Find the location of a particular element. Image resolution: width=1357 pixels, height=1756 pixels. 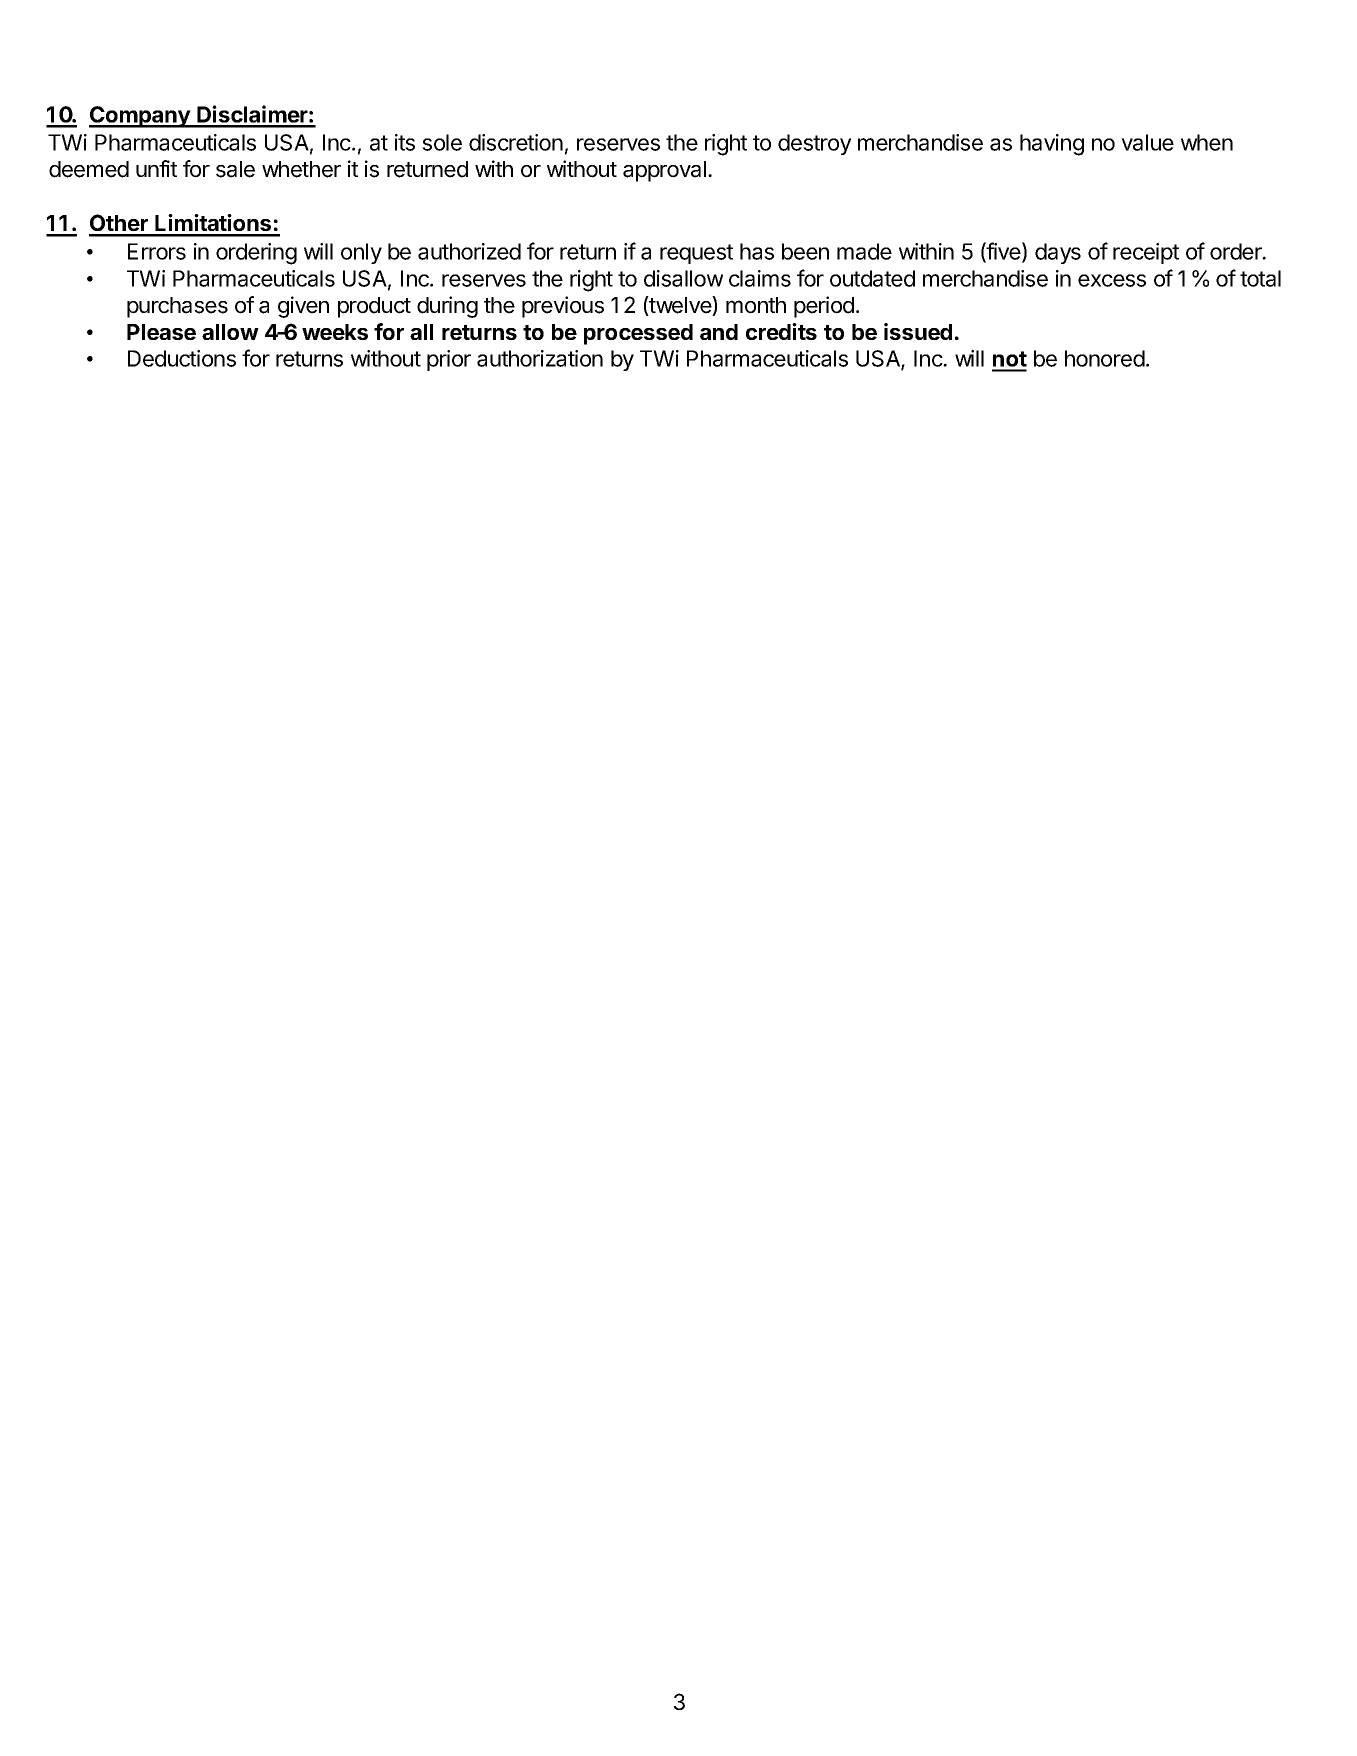

request is located at coordinates (696, 254).
